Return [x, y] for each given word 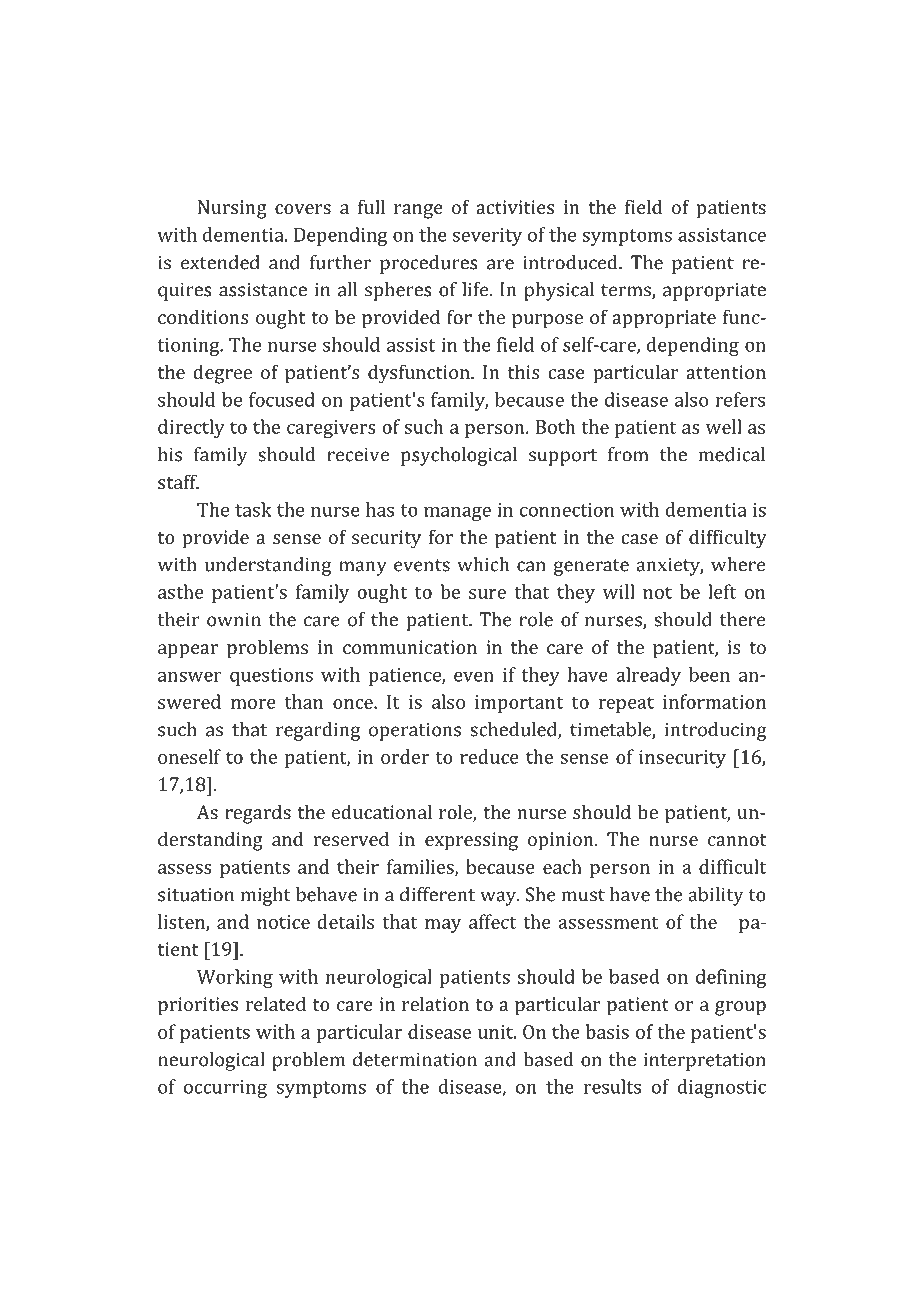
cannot [737, 840]
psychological [459, 456]
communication [410, 647]
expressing [471, 841]
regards [258, 814]
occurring [225, 1089]
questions [271, 677]
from [628, 454]
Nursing [232, 209]
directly [191, 428]
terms [627, 291]
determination [415, 1059]
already [649, 676]
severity [487, 237]
